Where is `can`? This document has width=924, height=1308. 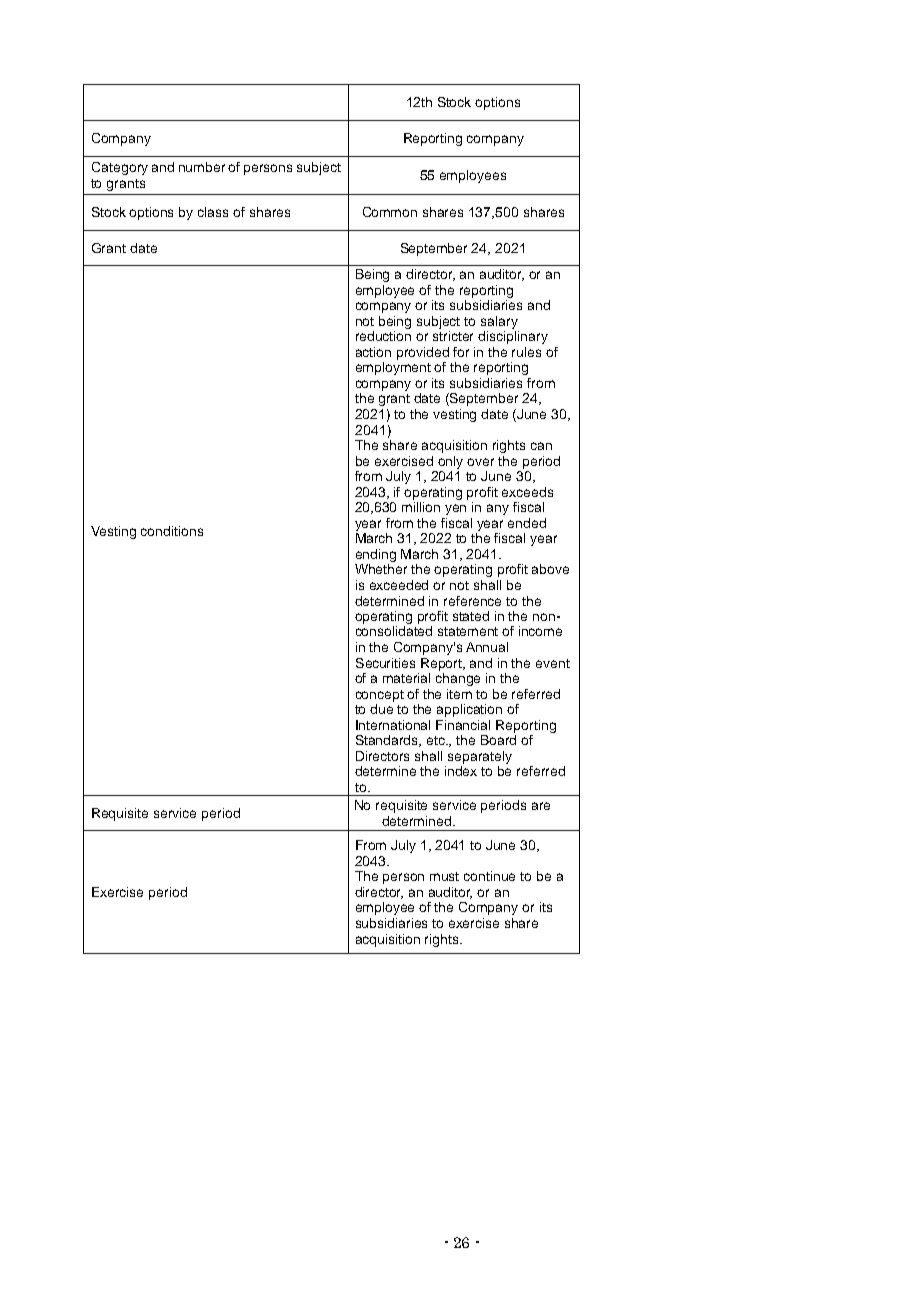 can is located at coordinates (541, 446).
